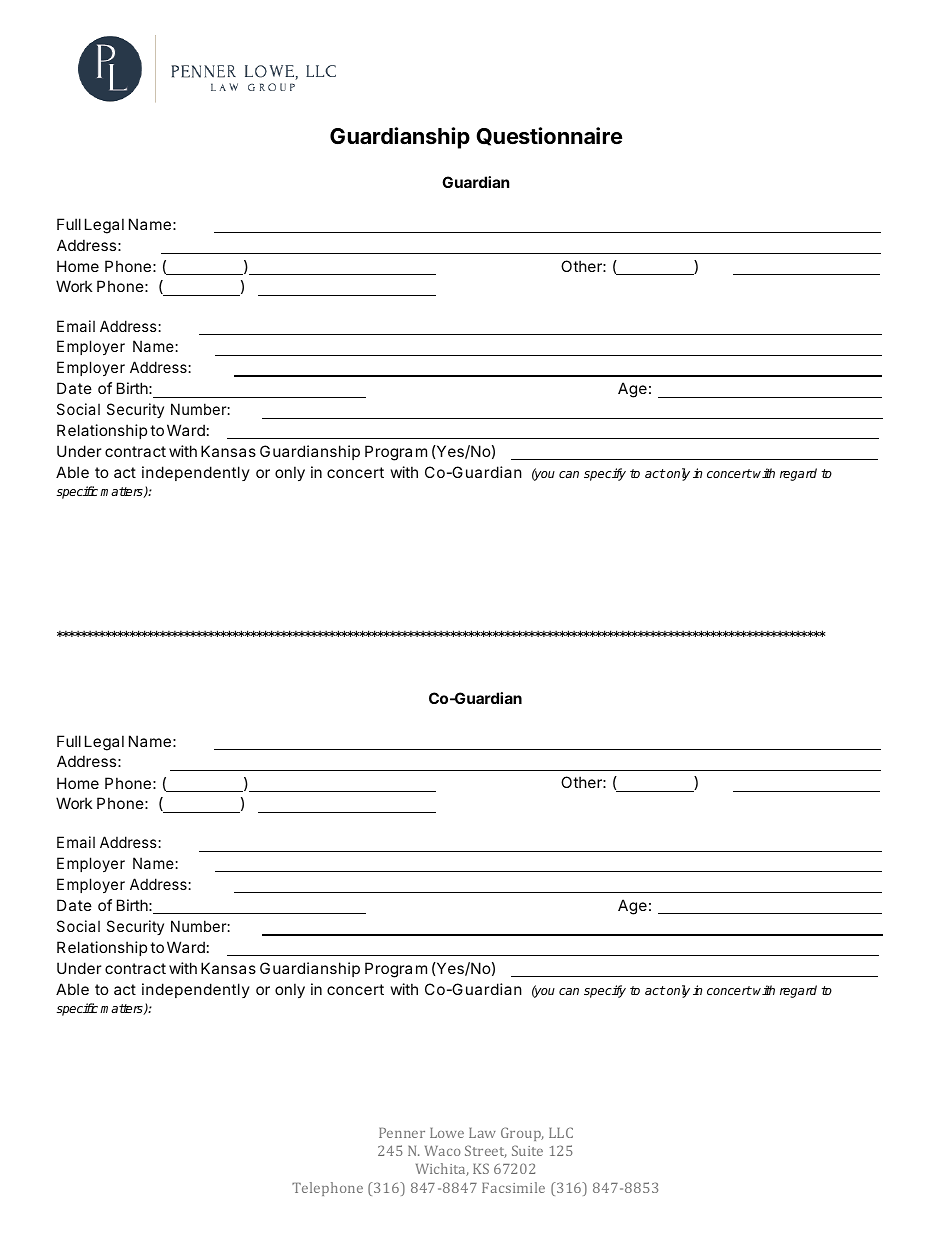  I want to click on Waco, so click(443, 1151).
